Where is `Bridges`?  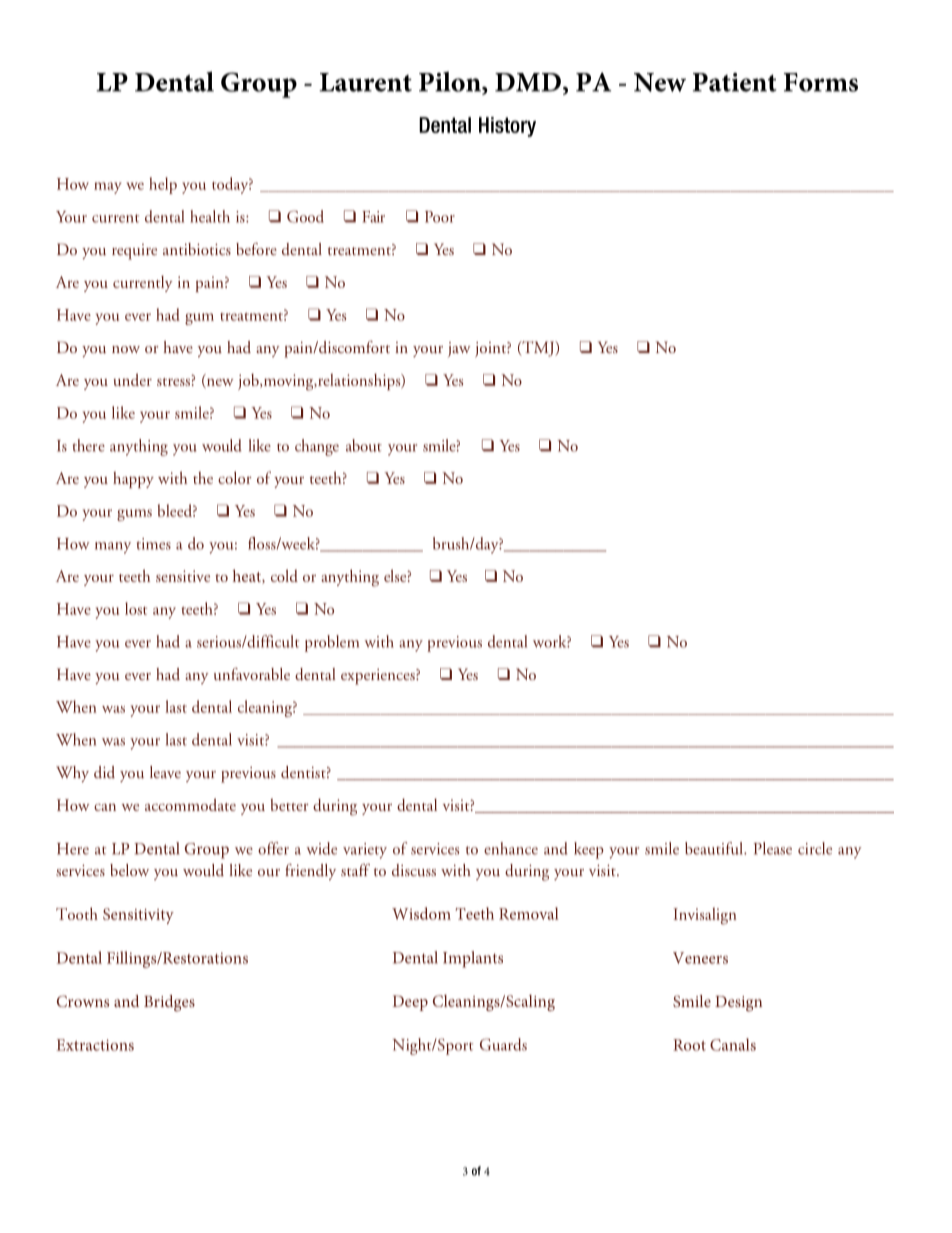 Bridges is located at coordinates (169, 1003).
